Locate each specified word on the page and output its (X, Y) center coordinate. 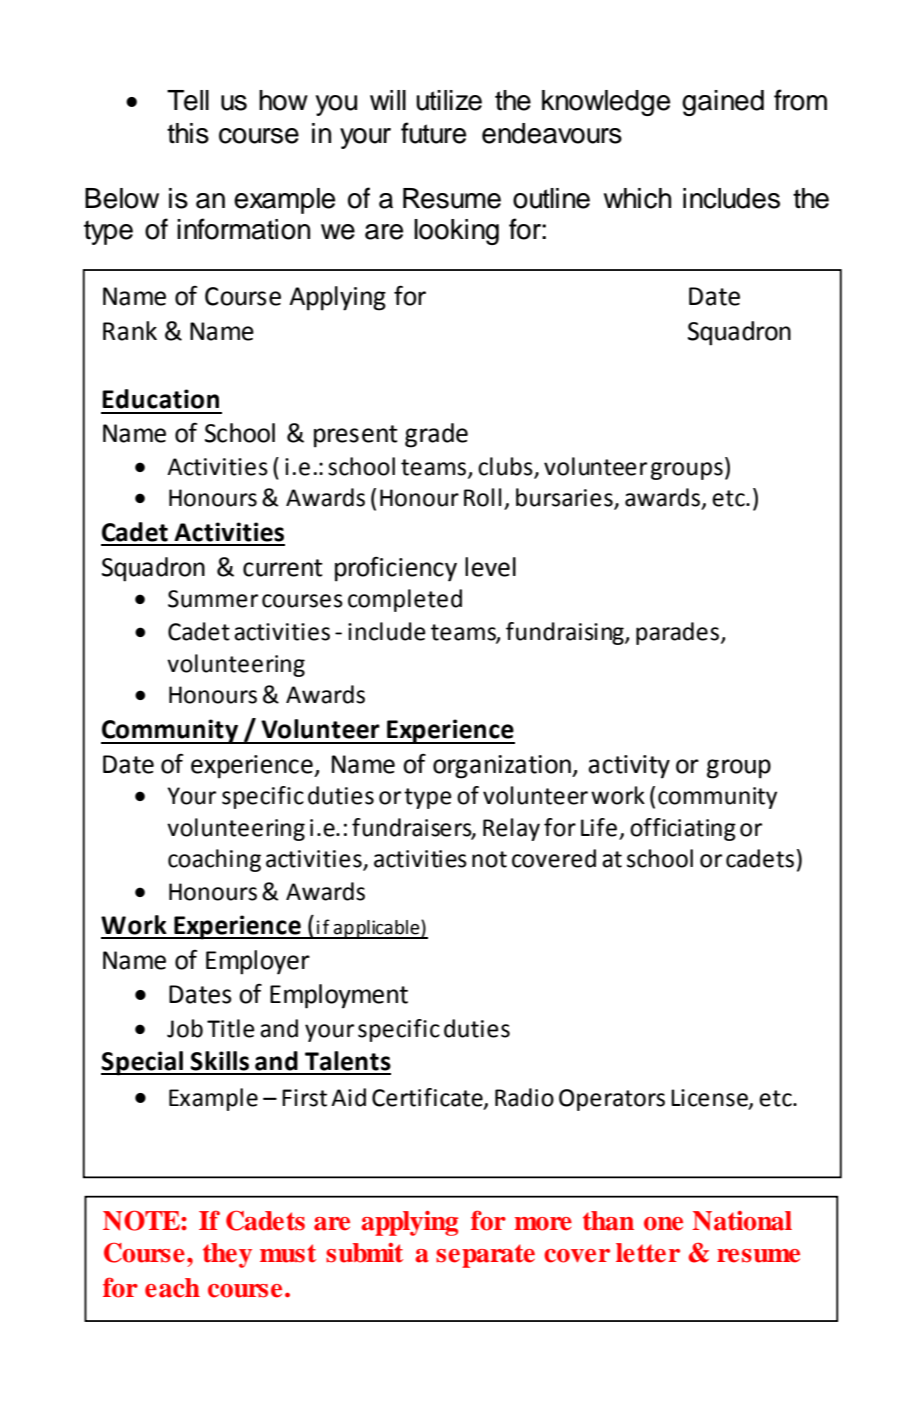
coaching (214, 860)
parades (679, 633)
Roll (482, 497)
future (433, 133)
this (188, 133)
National (742, 1221)
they (227, 1255)
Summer (213, 599)
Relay (511, 829)
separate (485, 1256)
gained (723, 103)
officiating (683, 829)
